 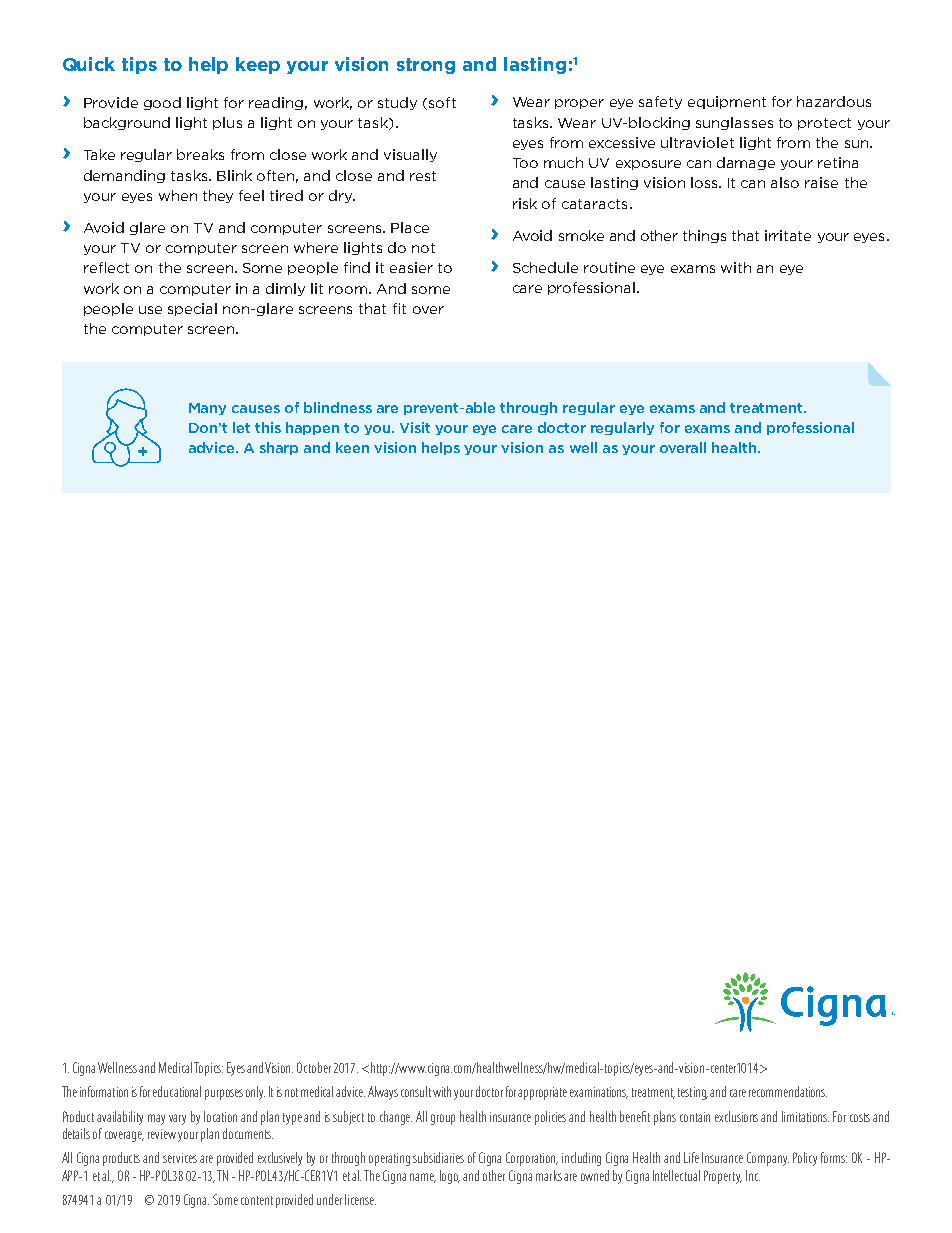 I want to click on recommendations, so click(x=788, y=1091).
